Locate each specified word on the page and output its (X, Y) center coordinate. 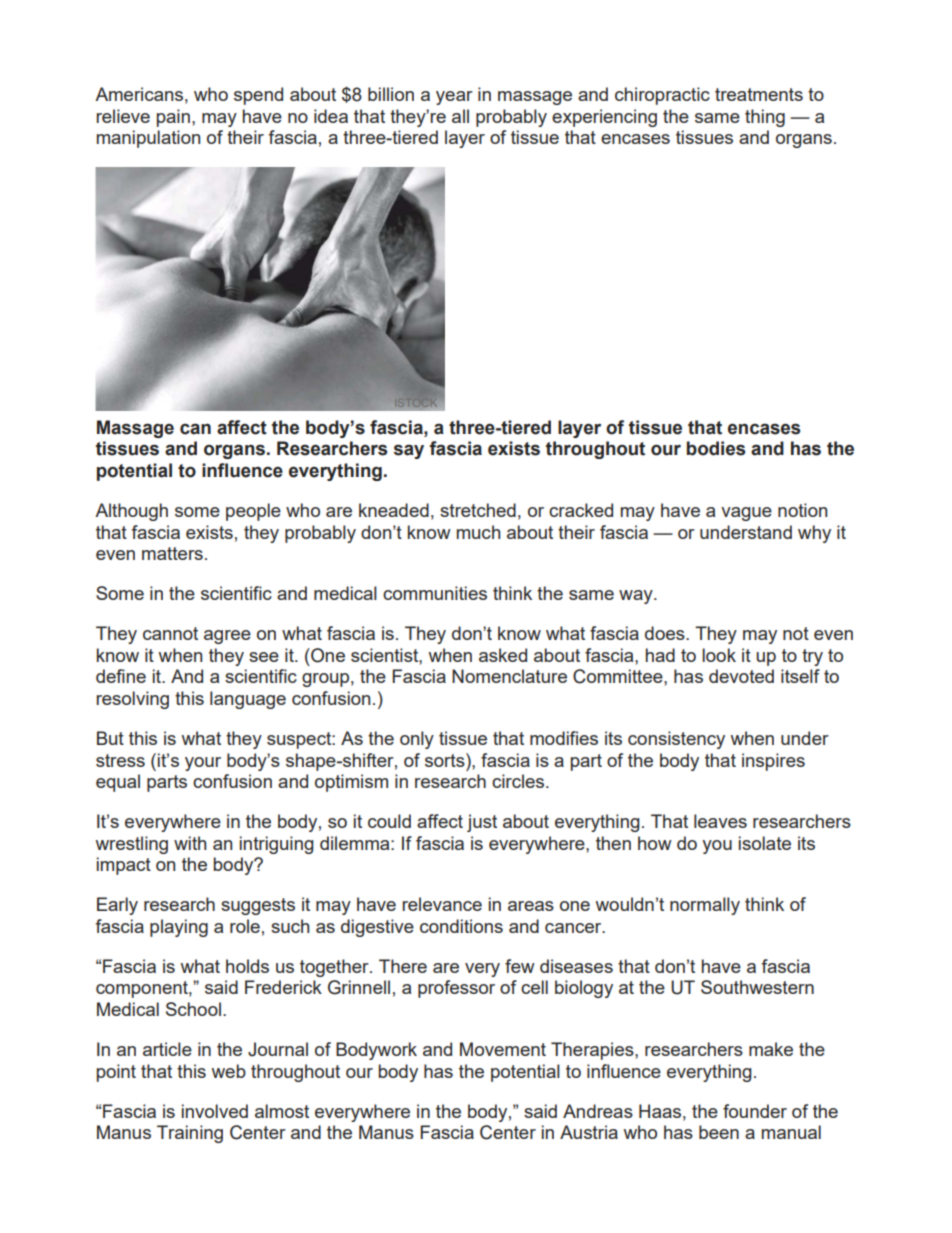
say (409, 451)
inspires (773, 762)
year (454, 98)
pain (173, 118)
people (253, 512)
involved (215, 1111)
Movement (503, 1049)
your (203, 764)
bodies (716, 448)
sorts (446, 760)
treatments (759, 94)
